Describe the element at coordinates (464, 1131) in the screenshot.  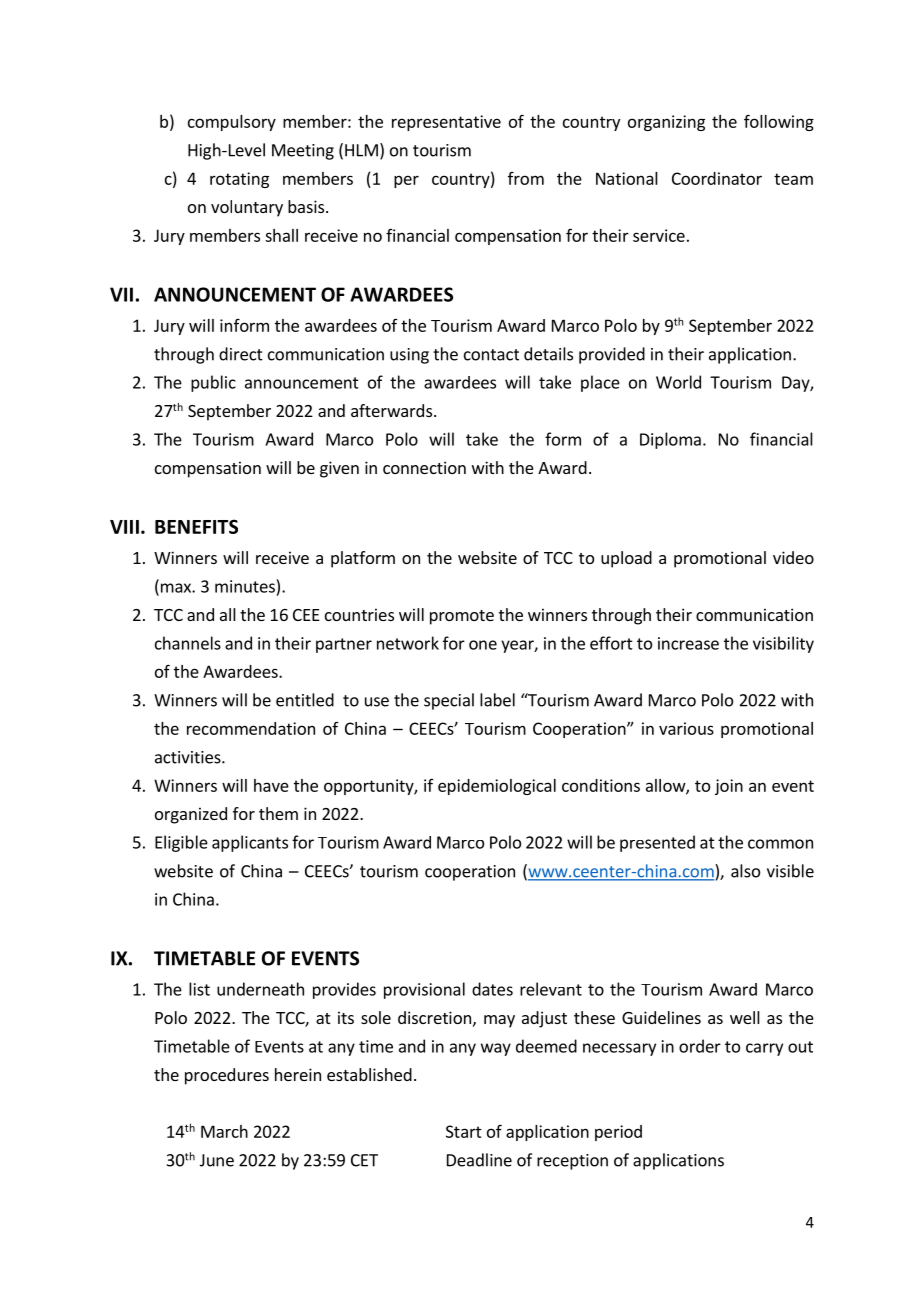
I see `Start` at that location.
